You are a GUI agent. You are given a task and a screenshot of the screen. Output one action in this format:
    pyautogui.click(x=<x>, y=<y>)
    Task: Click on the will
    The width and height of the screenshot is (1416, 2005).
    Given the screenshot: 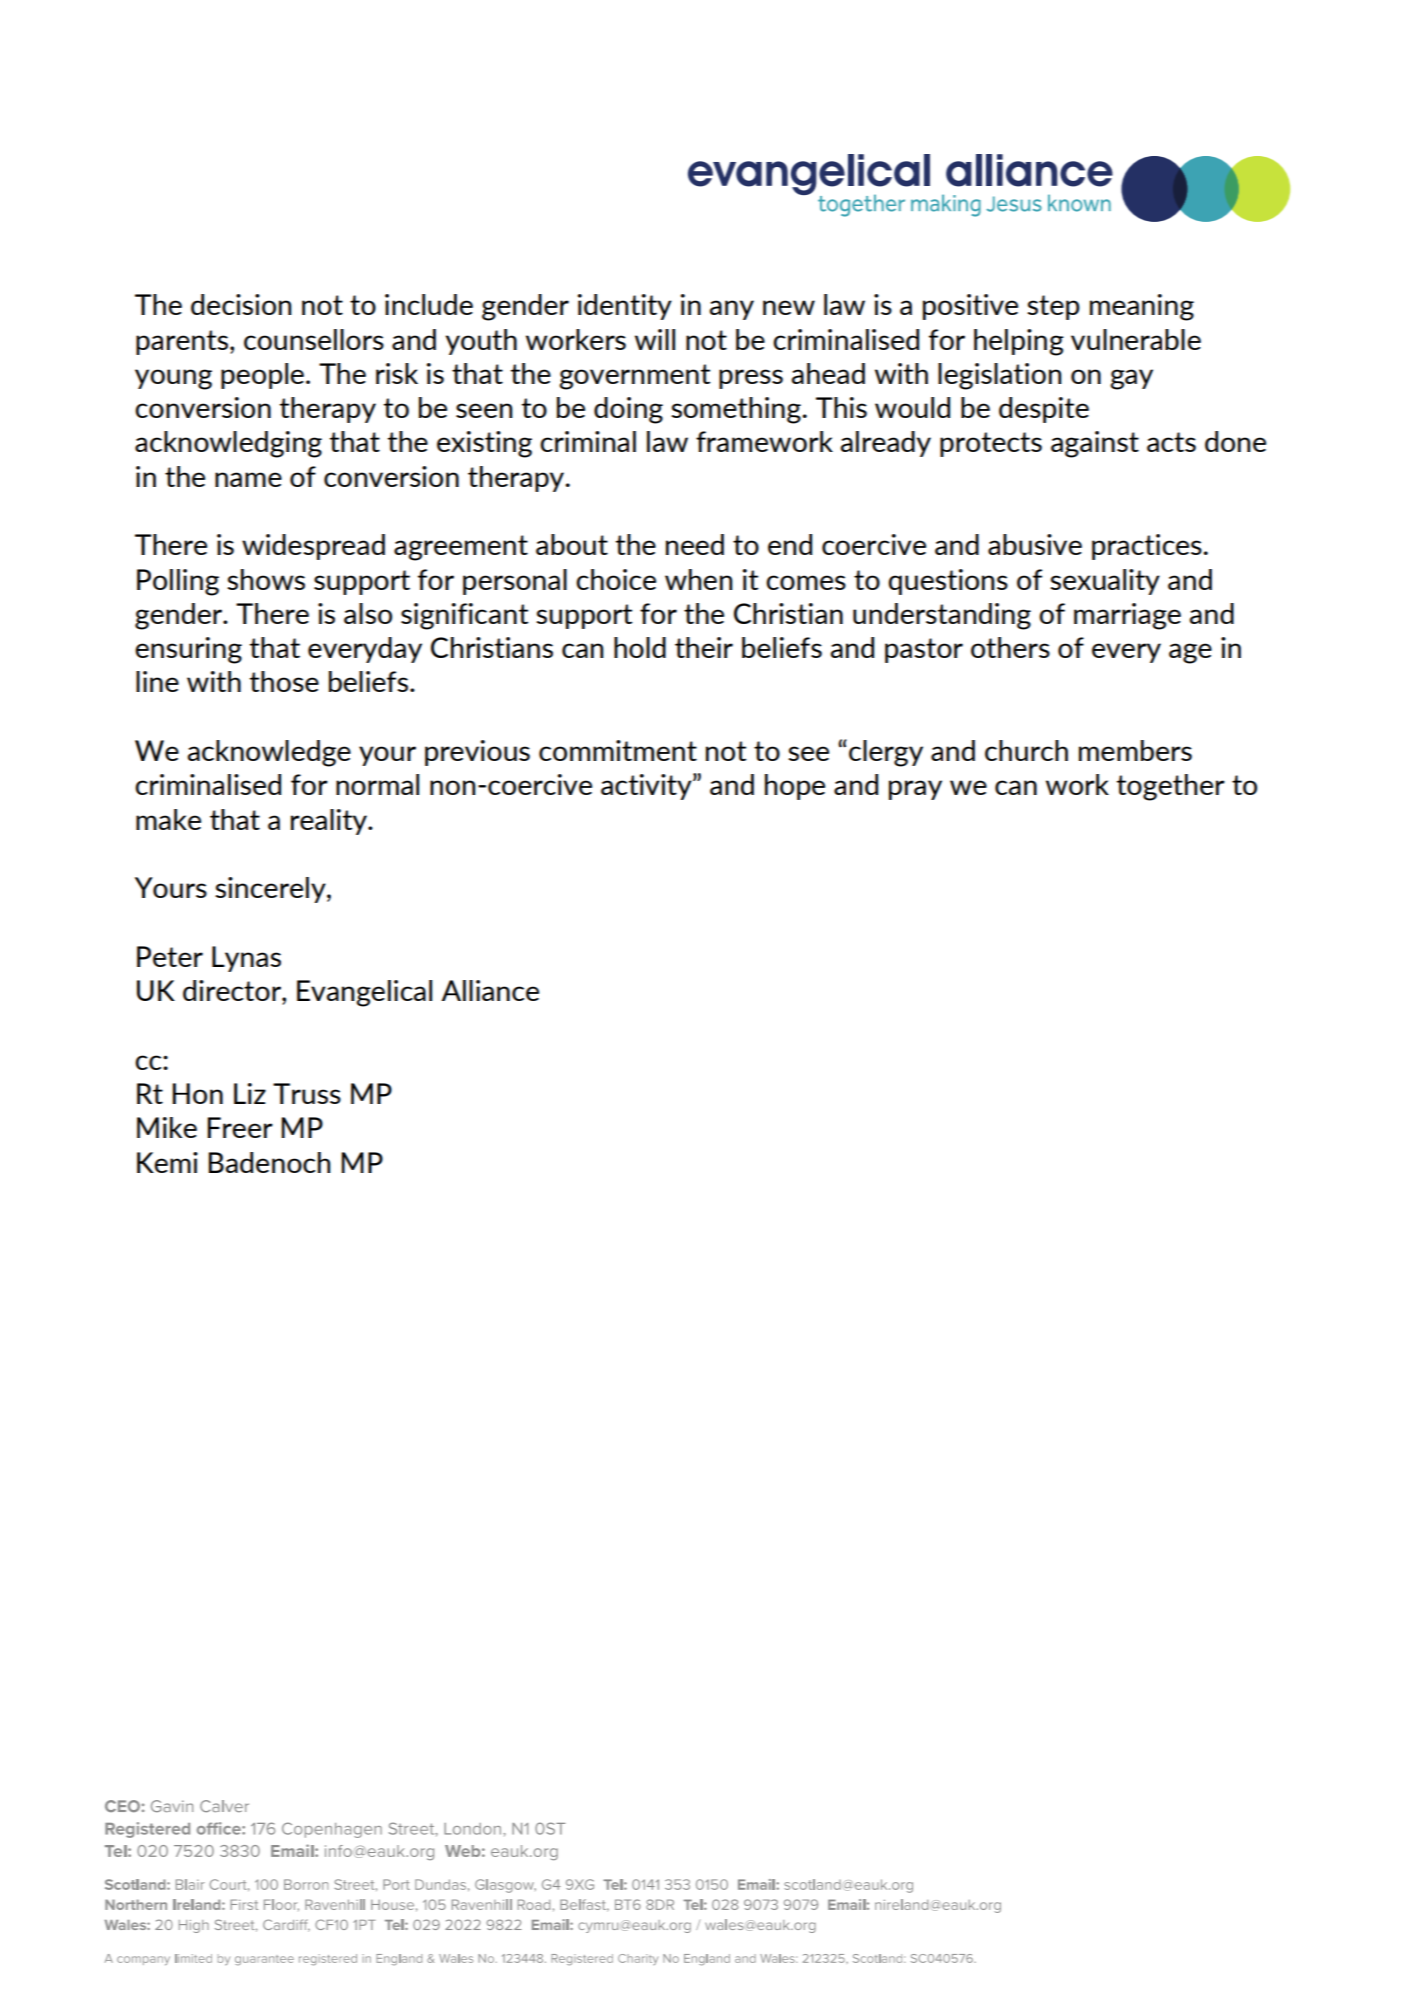 What is the action you would take?
    pyautogui.click(x=655, y=339)
